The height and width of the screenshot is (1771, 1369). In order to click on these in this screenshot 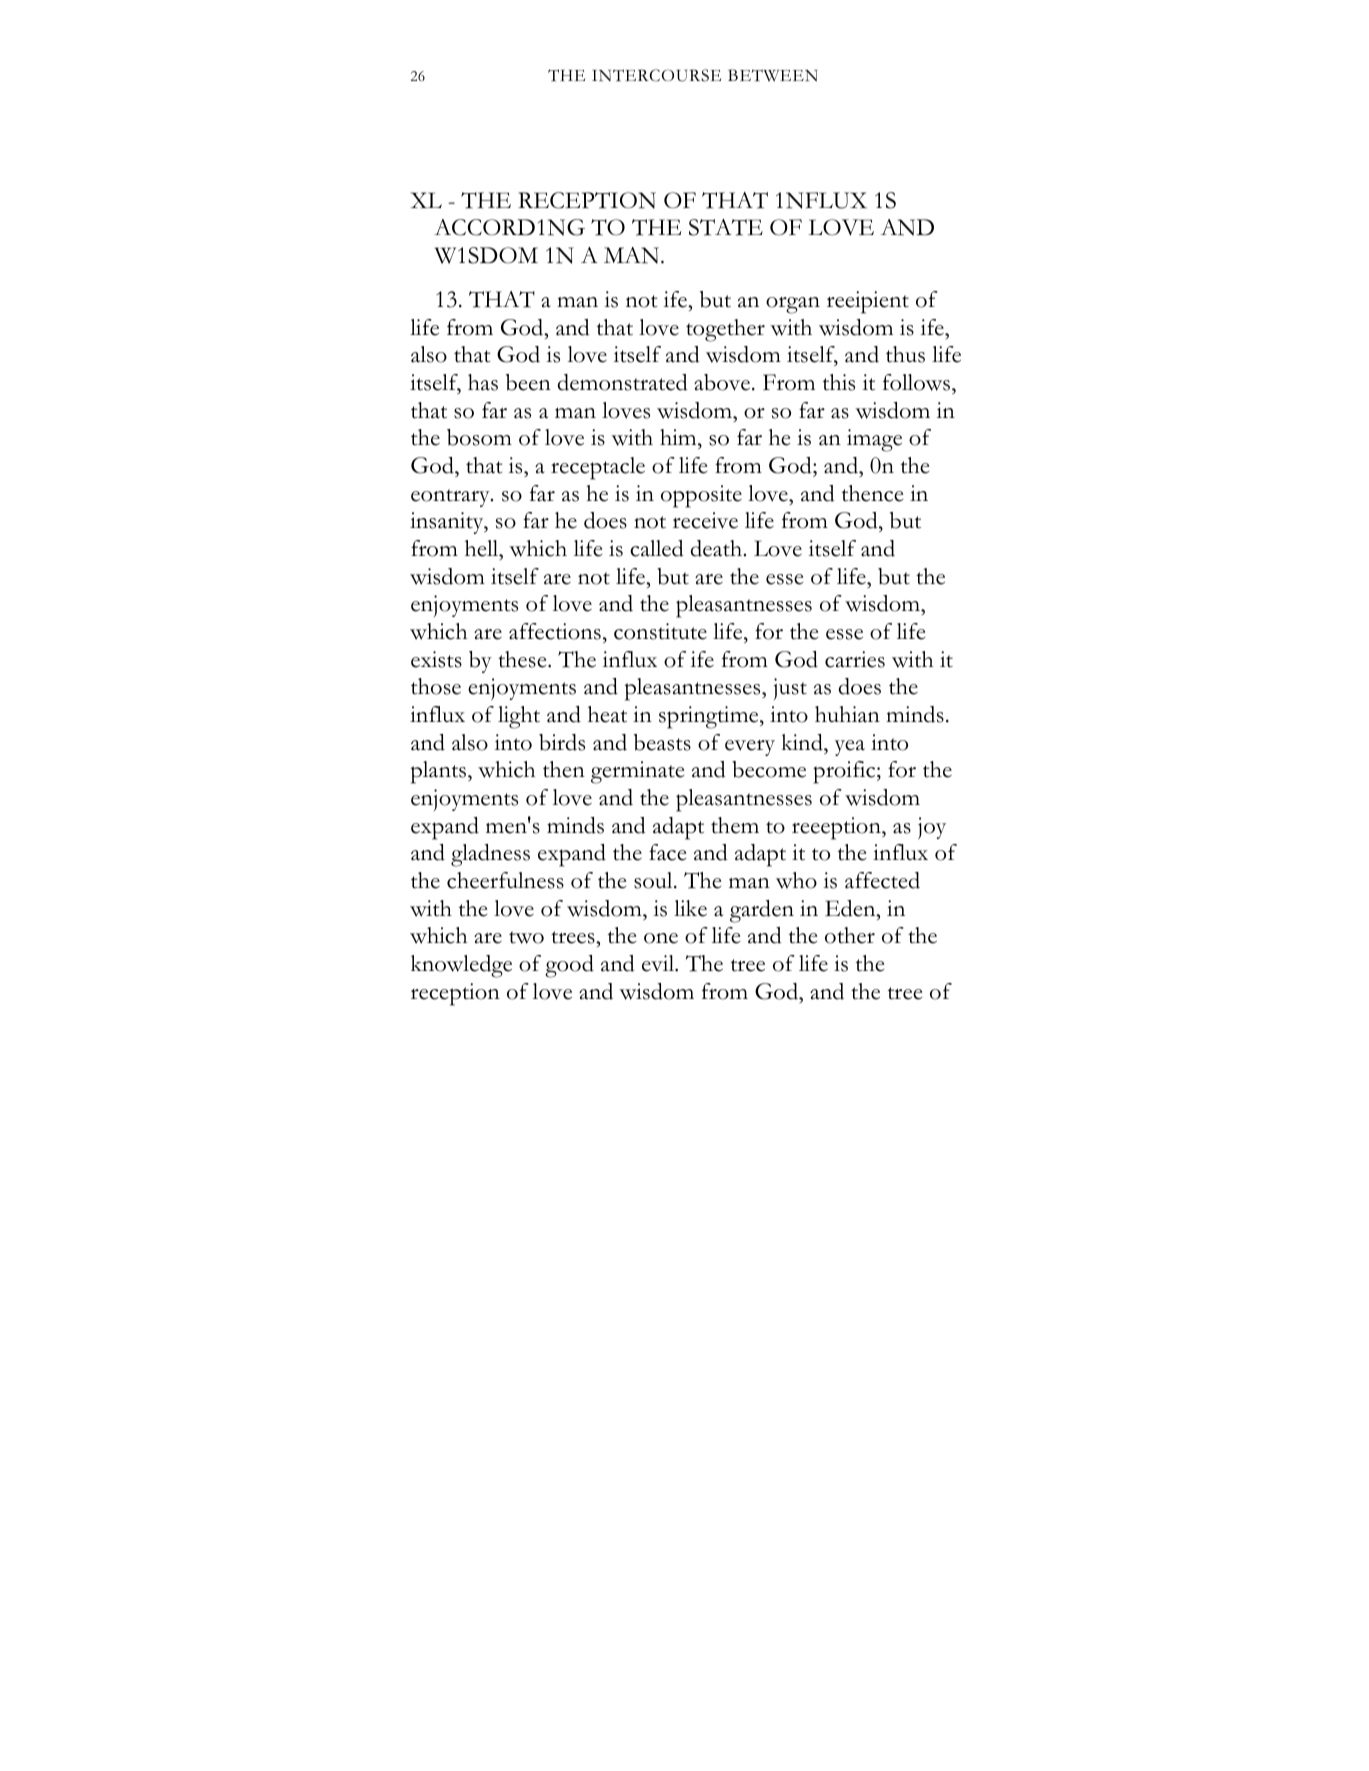, I will do `click(523, 659)`.
